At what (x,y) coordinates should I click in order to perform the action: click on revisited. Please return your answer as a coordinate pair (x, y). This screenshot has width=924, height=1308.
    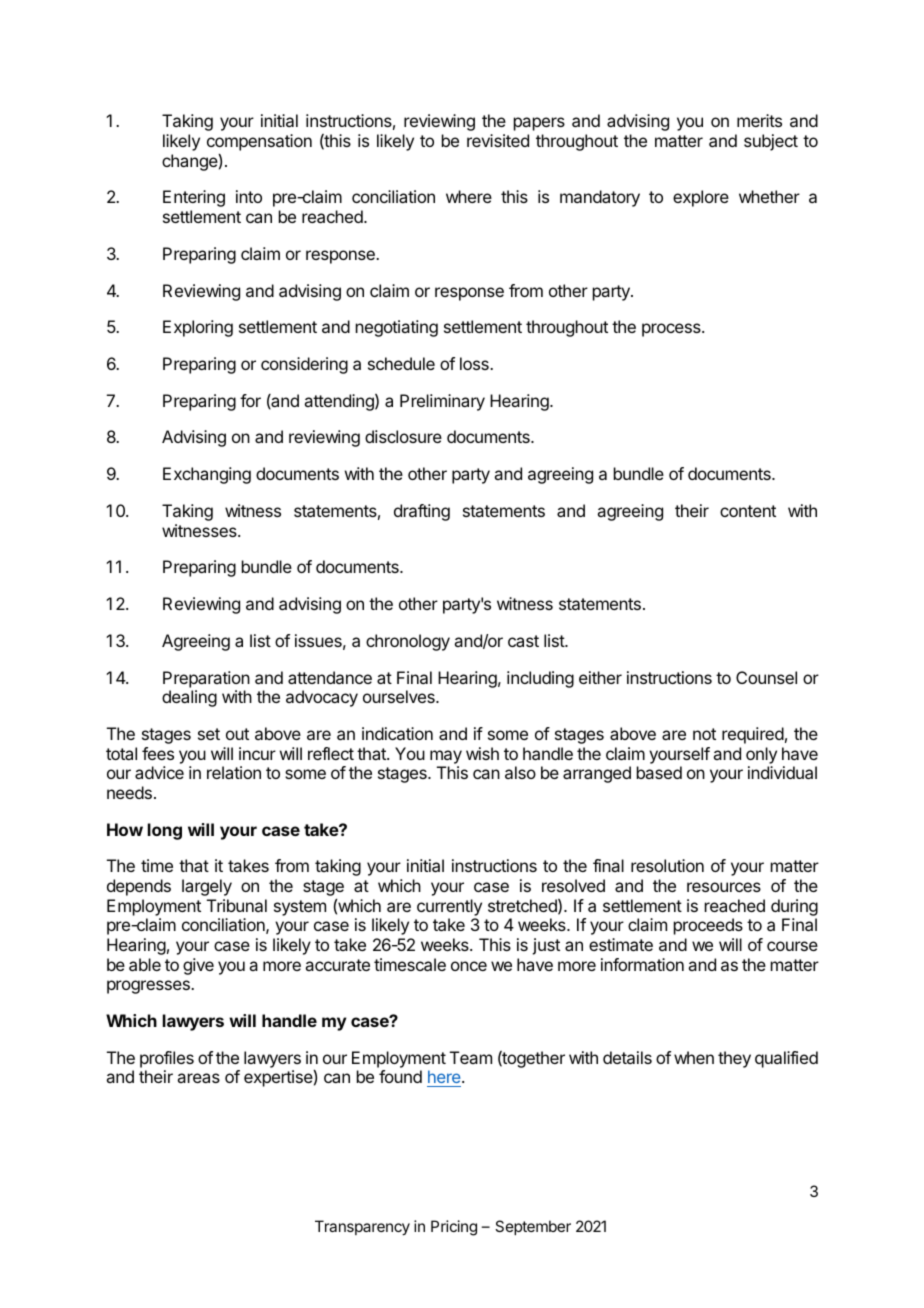
    Looking at the image, I should click on (498, 140).
